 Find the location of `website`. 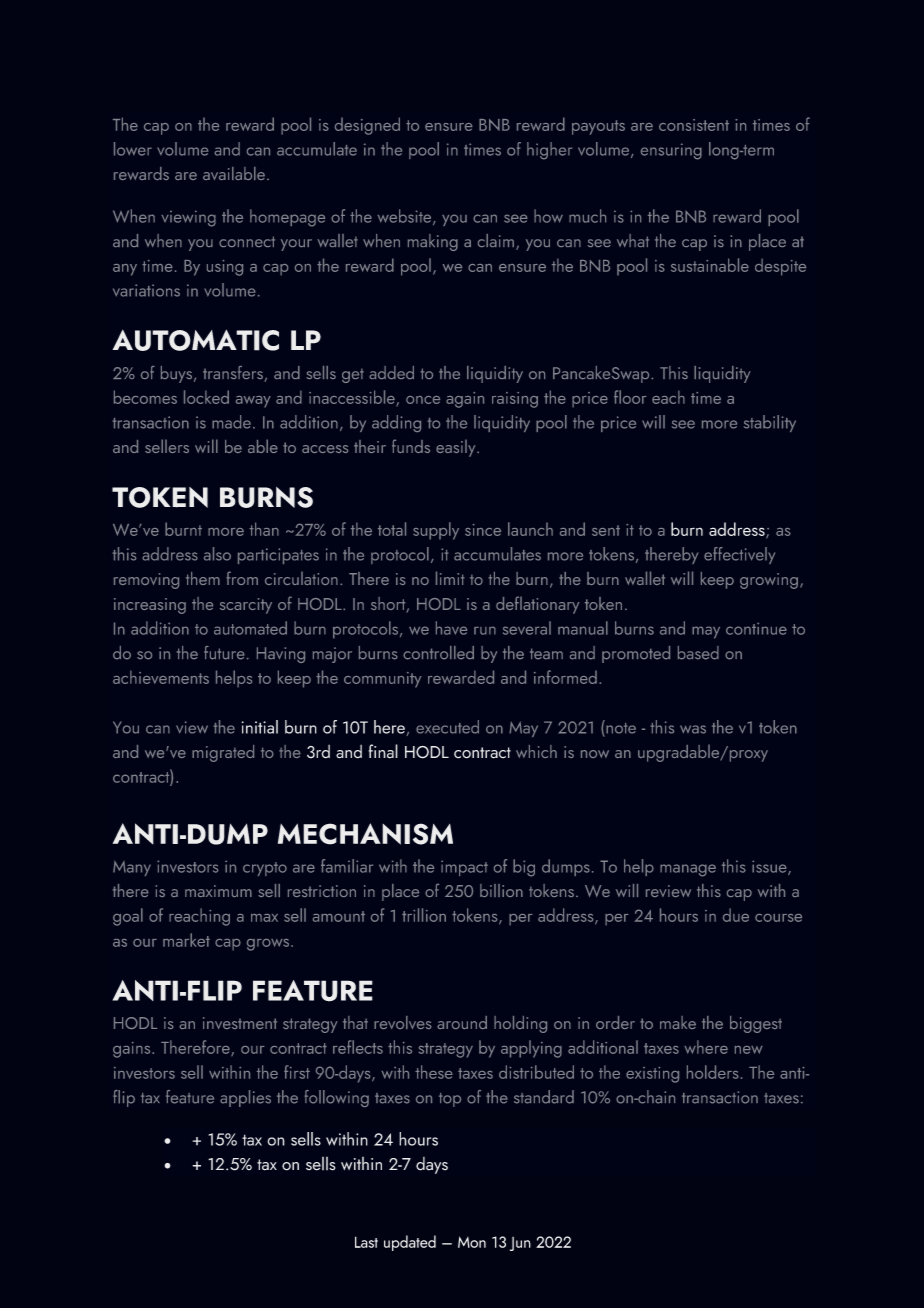

website is located at coordinates (406, 217).
